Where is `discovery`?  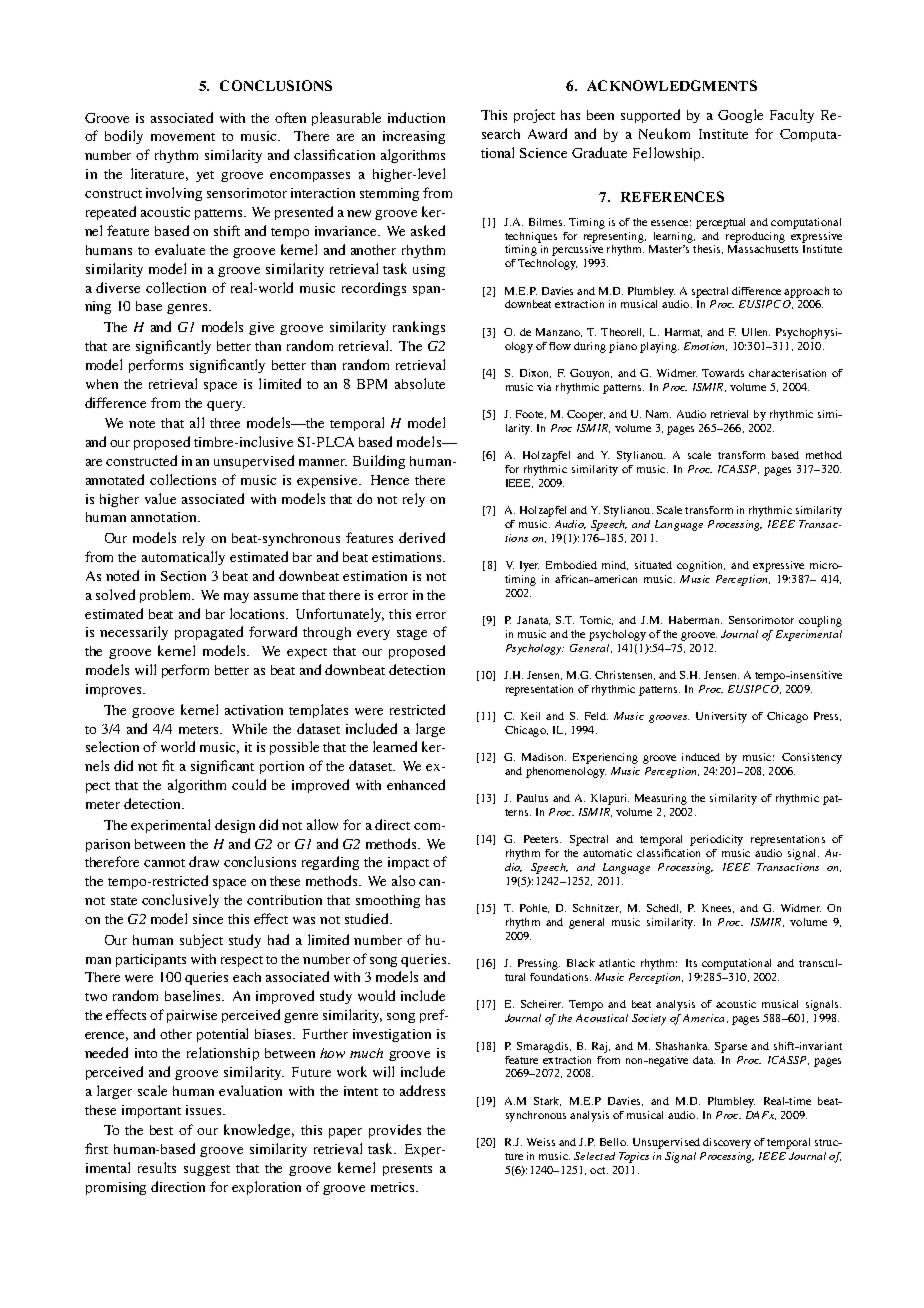
discovery is located at coordinates (727, 1143).
